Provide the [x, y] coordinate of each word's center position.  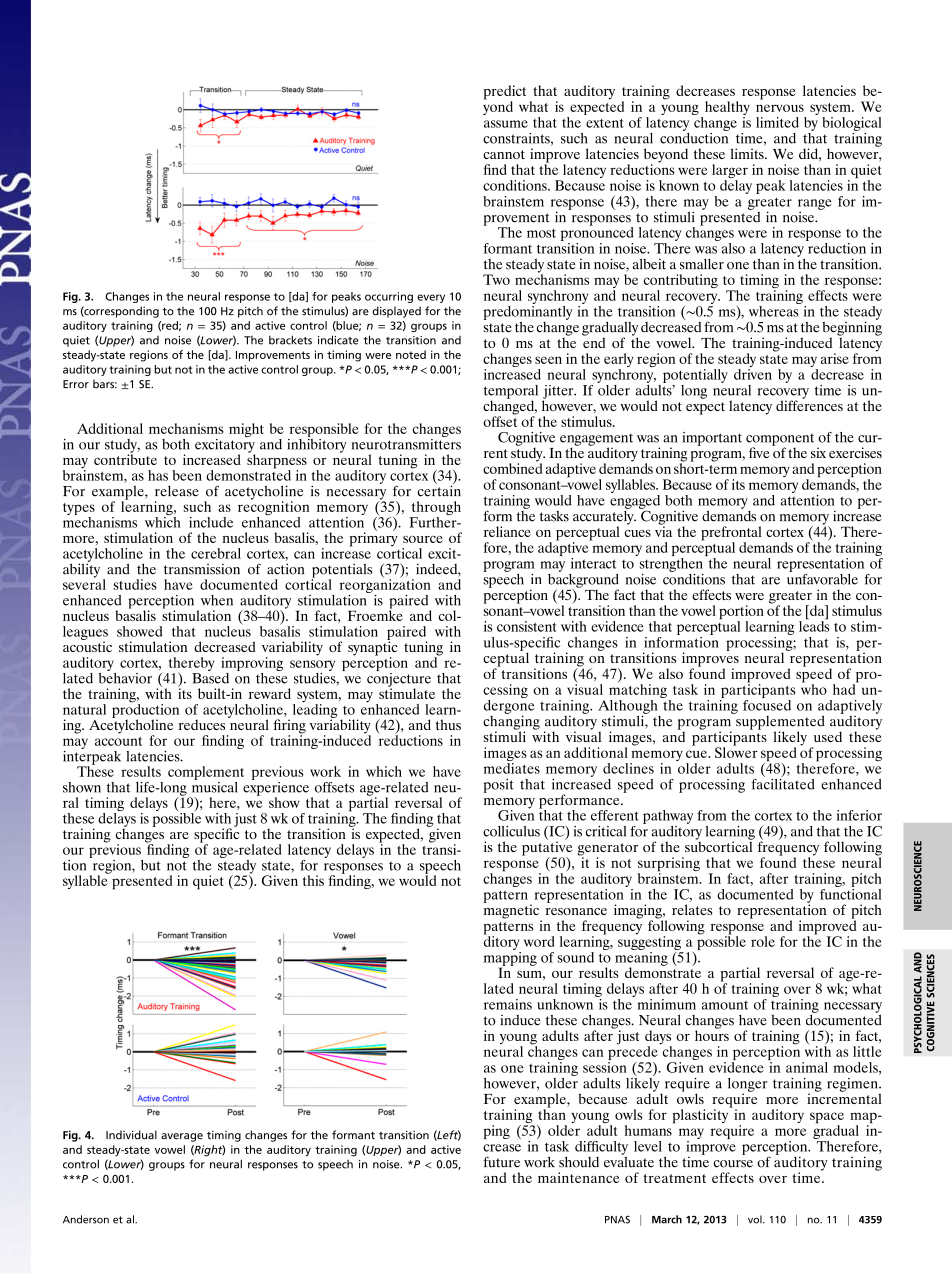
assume [506, 124]
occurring [389, 297]
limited [777, 122]
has [158, 475]
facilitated [783, 783]
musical [215, 786]
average [182, 1137]
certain [439, 490]
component [780, 440]
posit [498, 786]
